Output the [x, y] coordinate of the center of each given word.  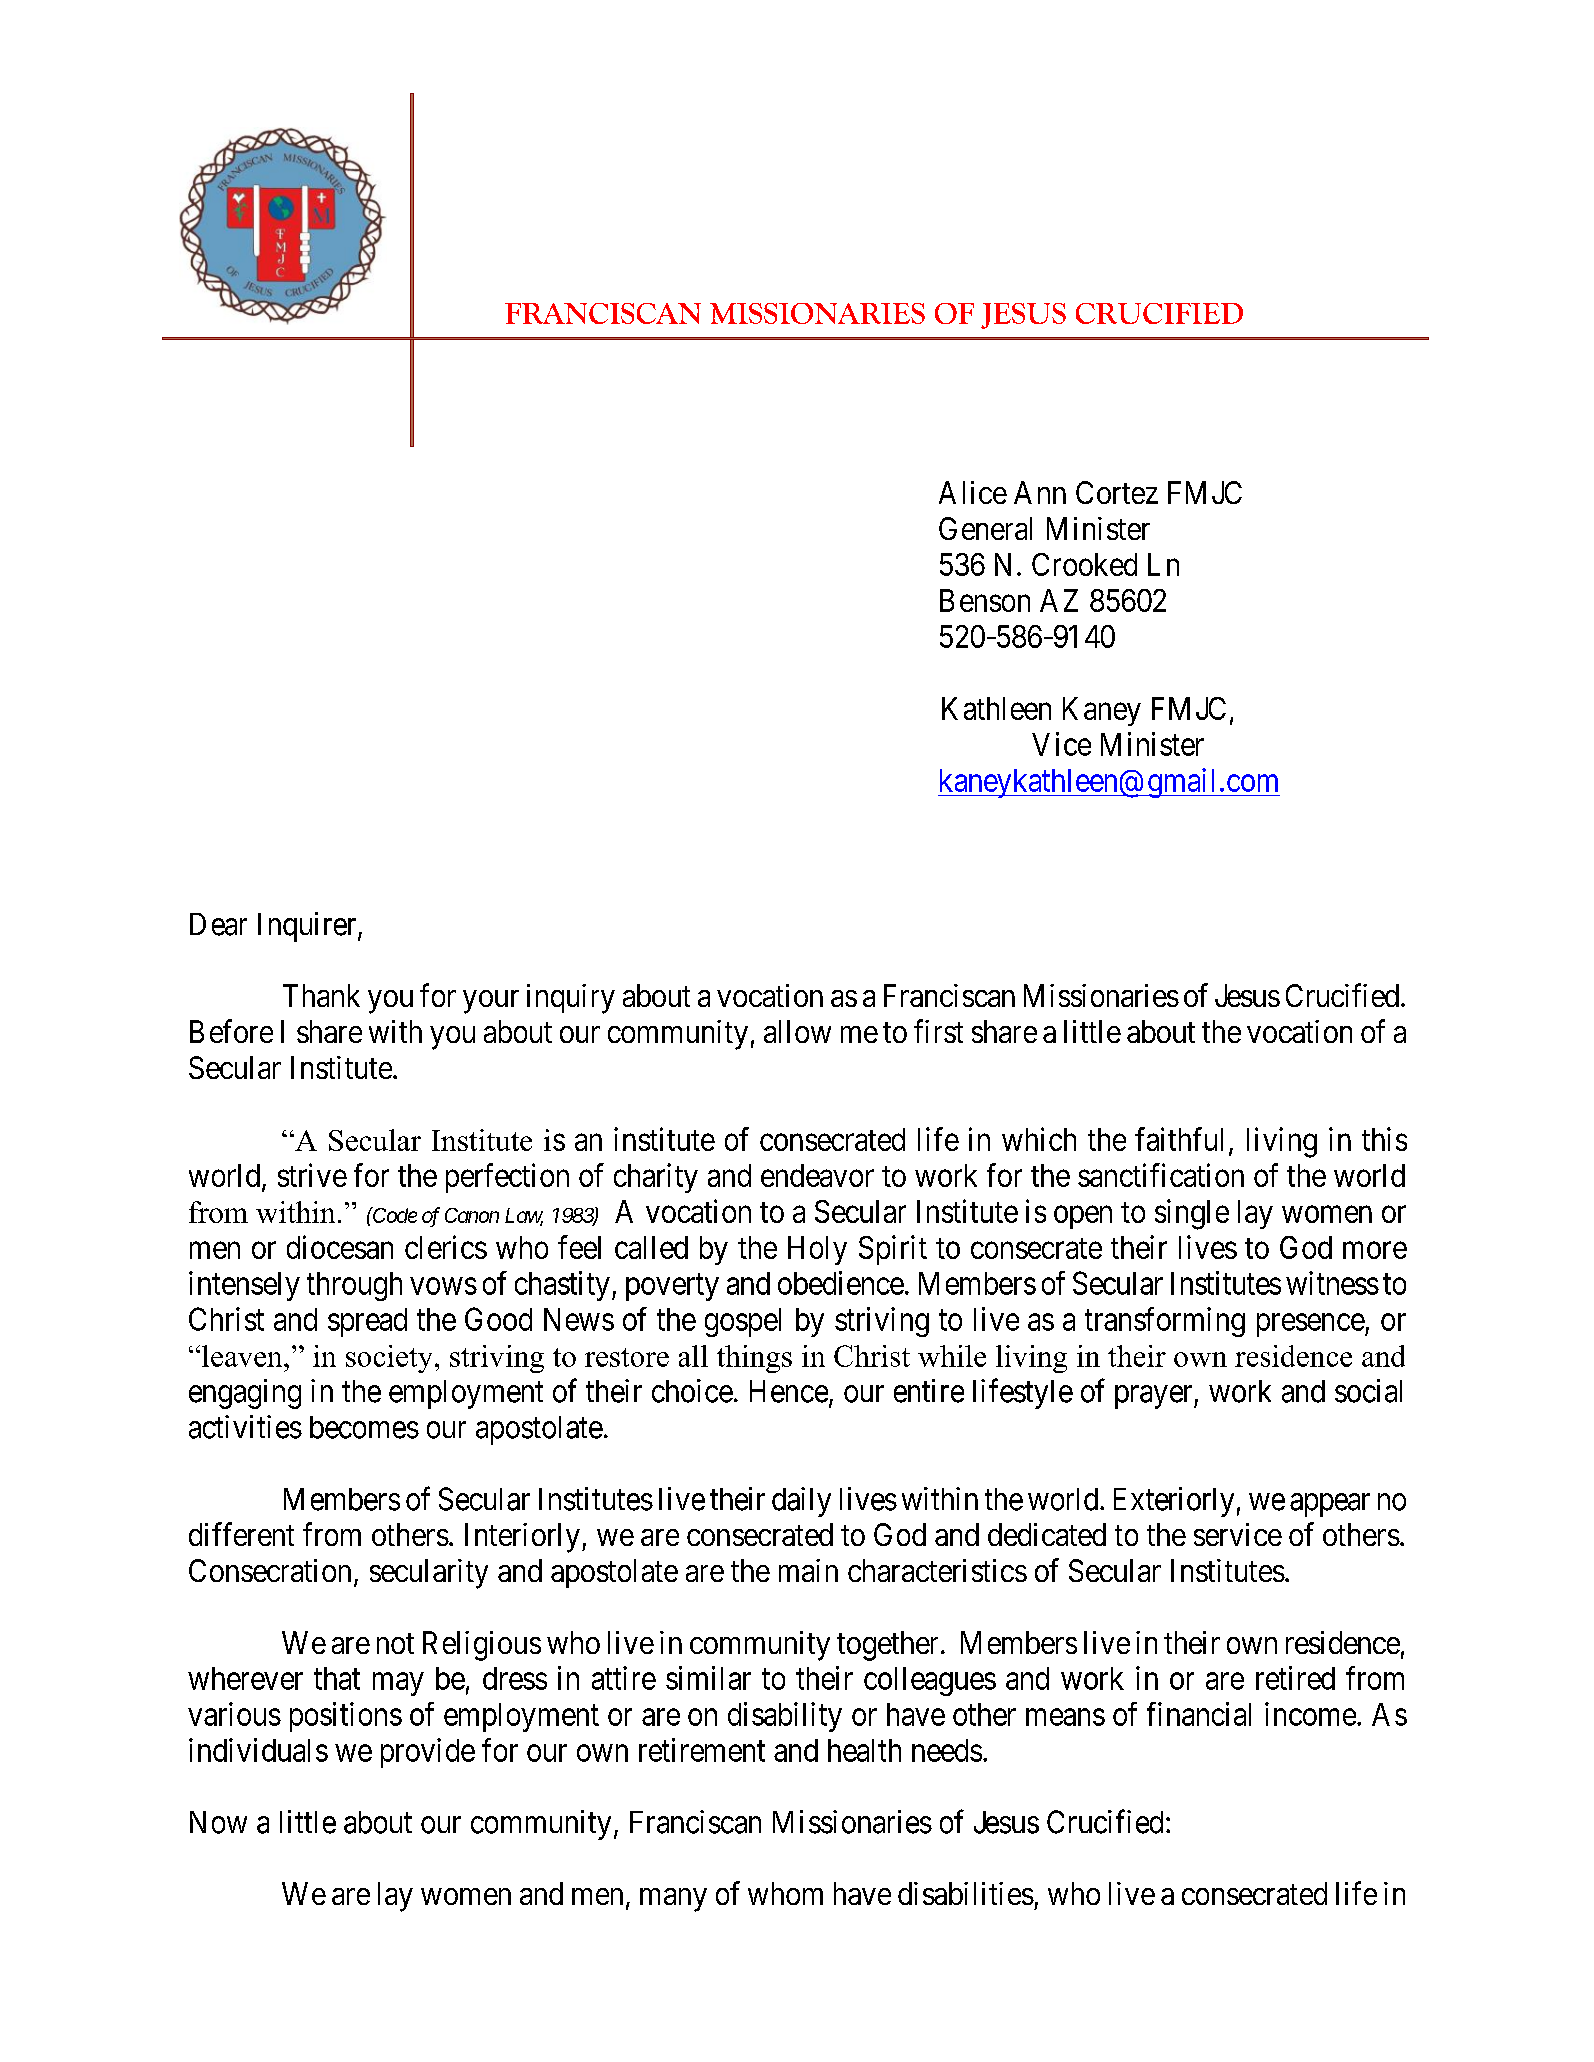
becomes [364, 1427]
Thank [321, 995]
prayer [1155, 1397]
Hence [789, 1391]
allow [797, 1031]
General [985, 528]
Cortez [1117, 492]
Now [218, 1822]
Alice [973, 492]
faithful [1179, 1139]
